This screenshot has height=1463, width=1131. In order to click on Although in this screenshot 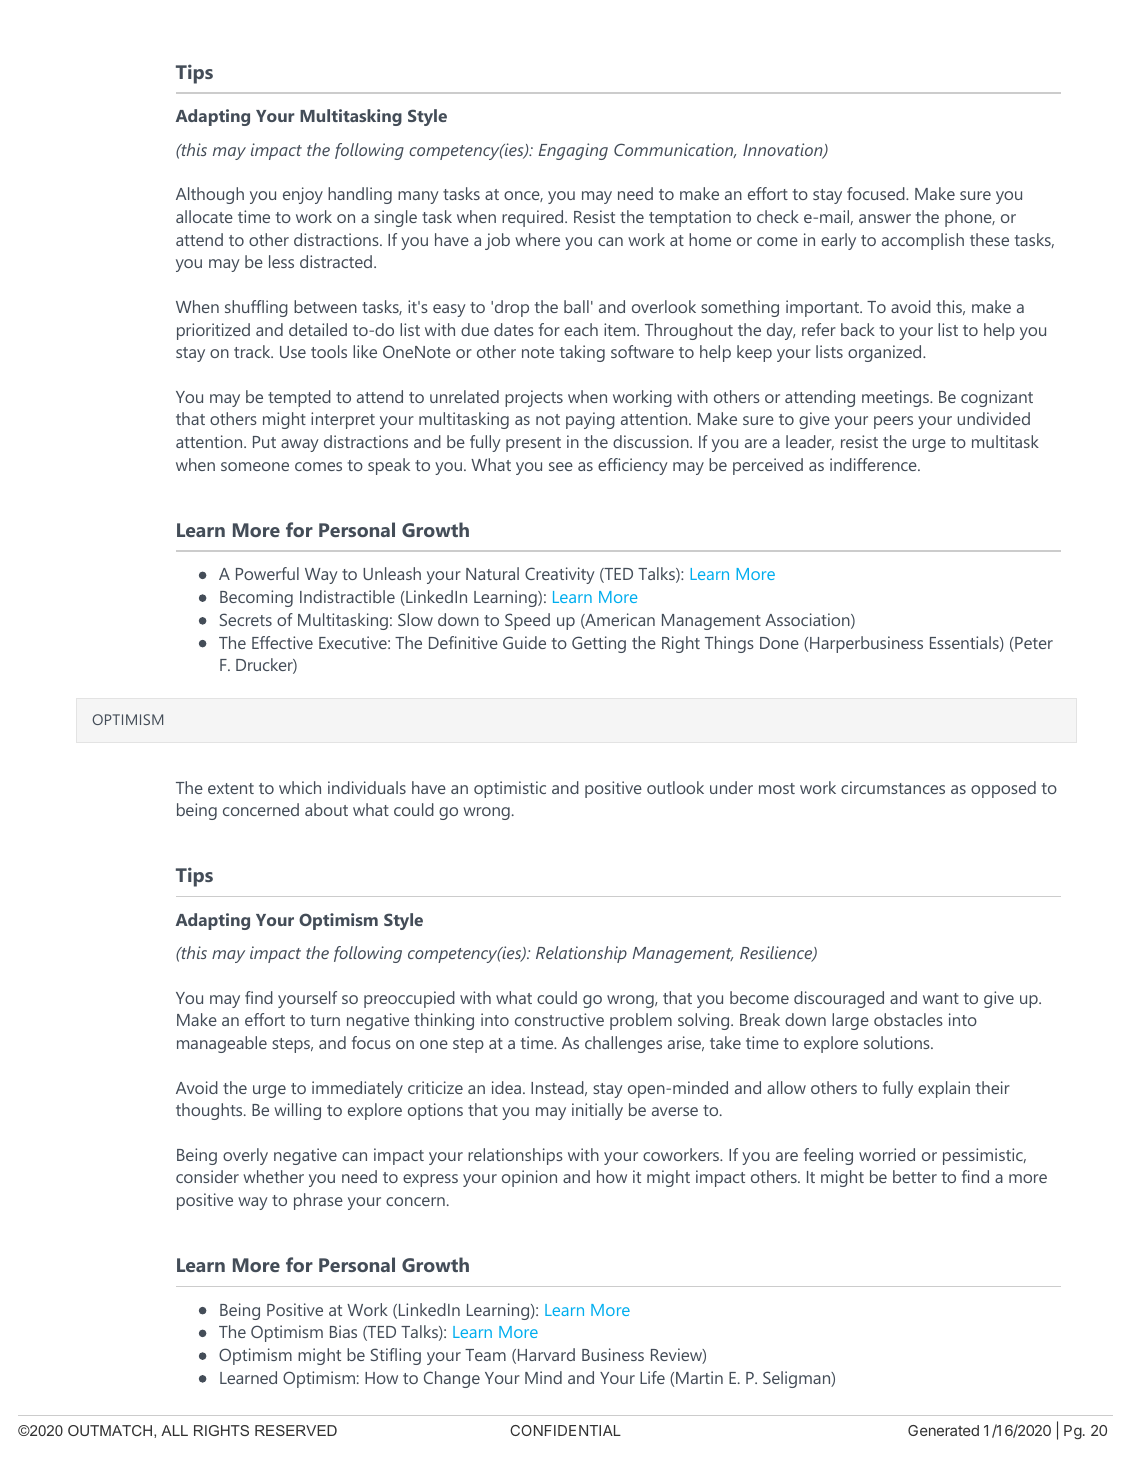, I will do `click(210, 195)`.
